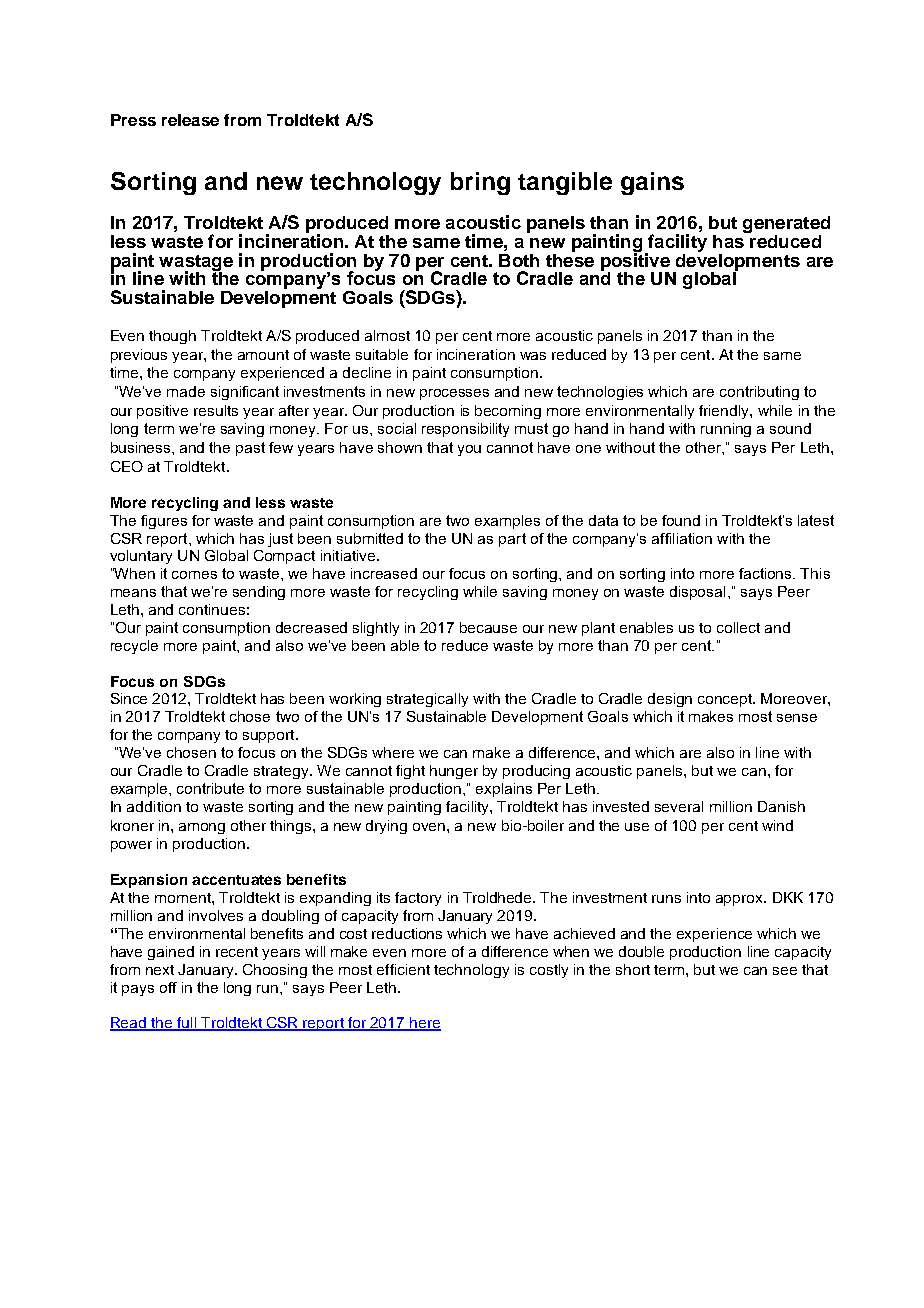 This screenshot has width=924, height=1308. What do you see at coordinates (512, 540) in the screenshot?
I see `part` at bounding box center [512, 540].
